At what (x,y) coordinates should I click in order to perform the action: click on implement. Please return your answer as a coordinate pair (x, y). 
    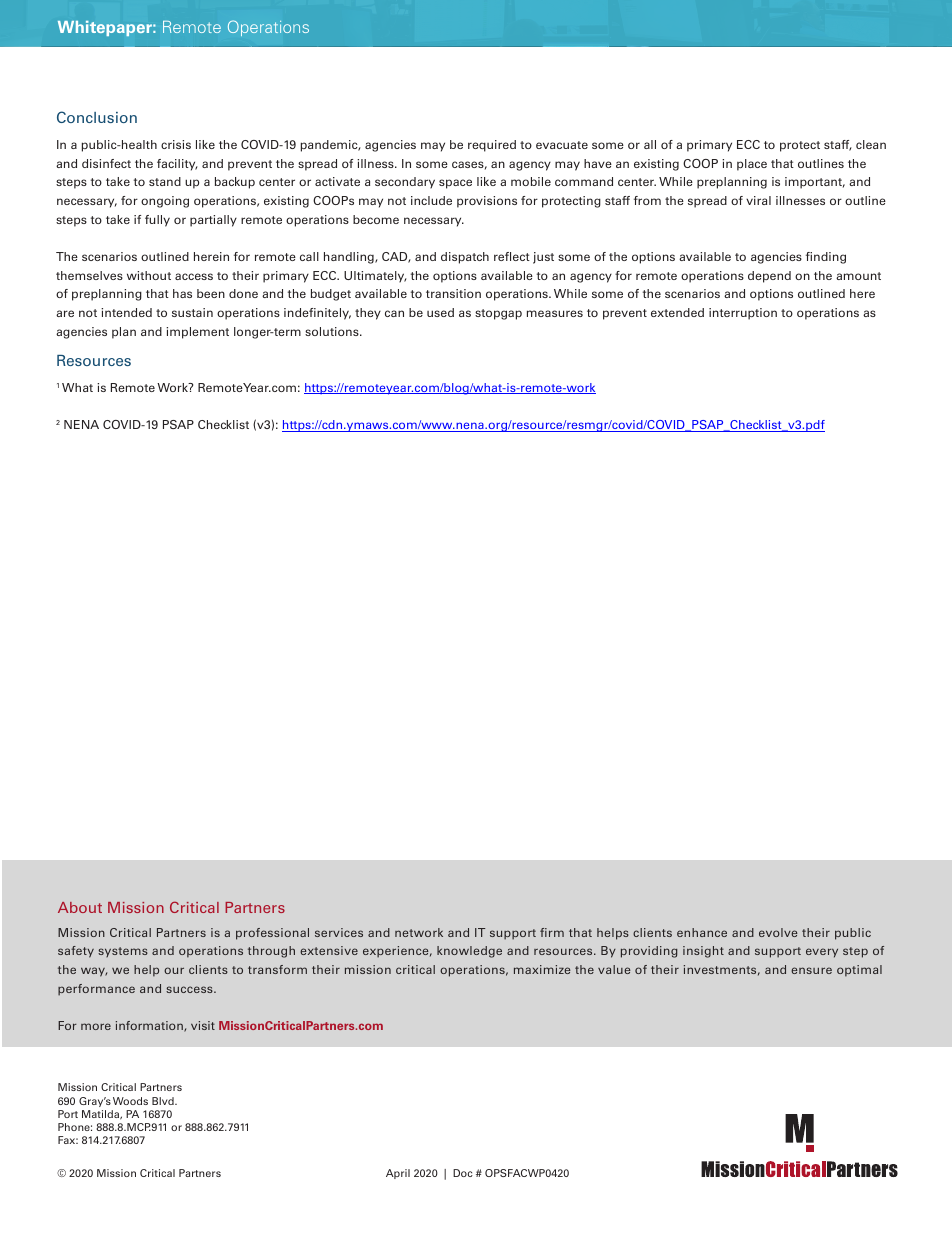
    Looking at the image, I should click on (197, 333).
